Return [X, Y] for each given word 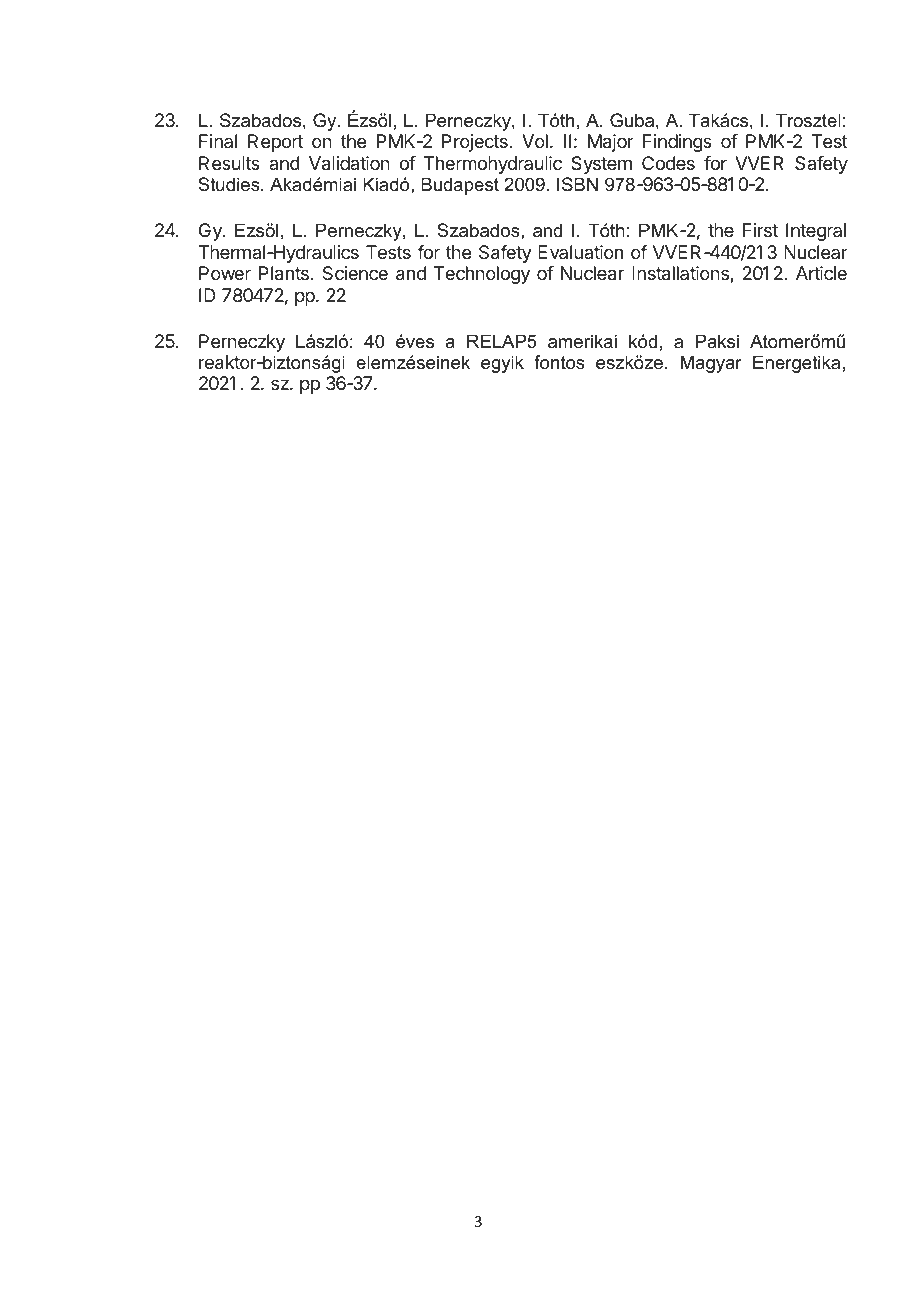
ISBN [577, 184]
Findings [677, 143]
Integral [816, 232]
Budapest [460, 186]
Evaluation [580, 252]
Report [275, 143]
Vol [535, 141]
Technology [482, 275]
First [760, 230]
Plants [284, 273]
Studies [230, 184]
